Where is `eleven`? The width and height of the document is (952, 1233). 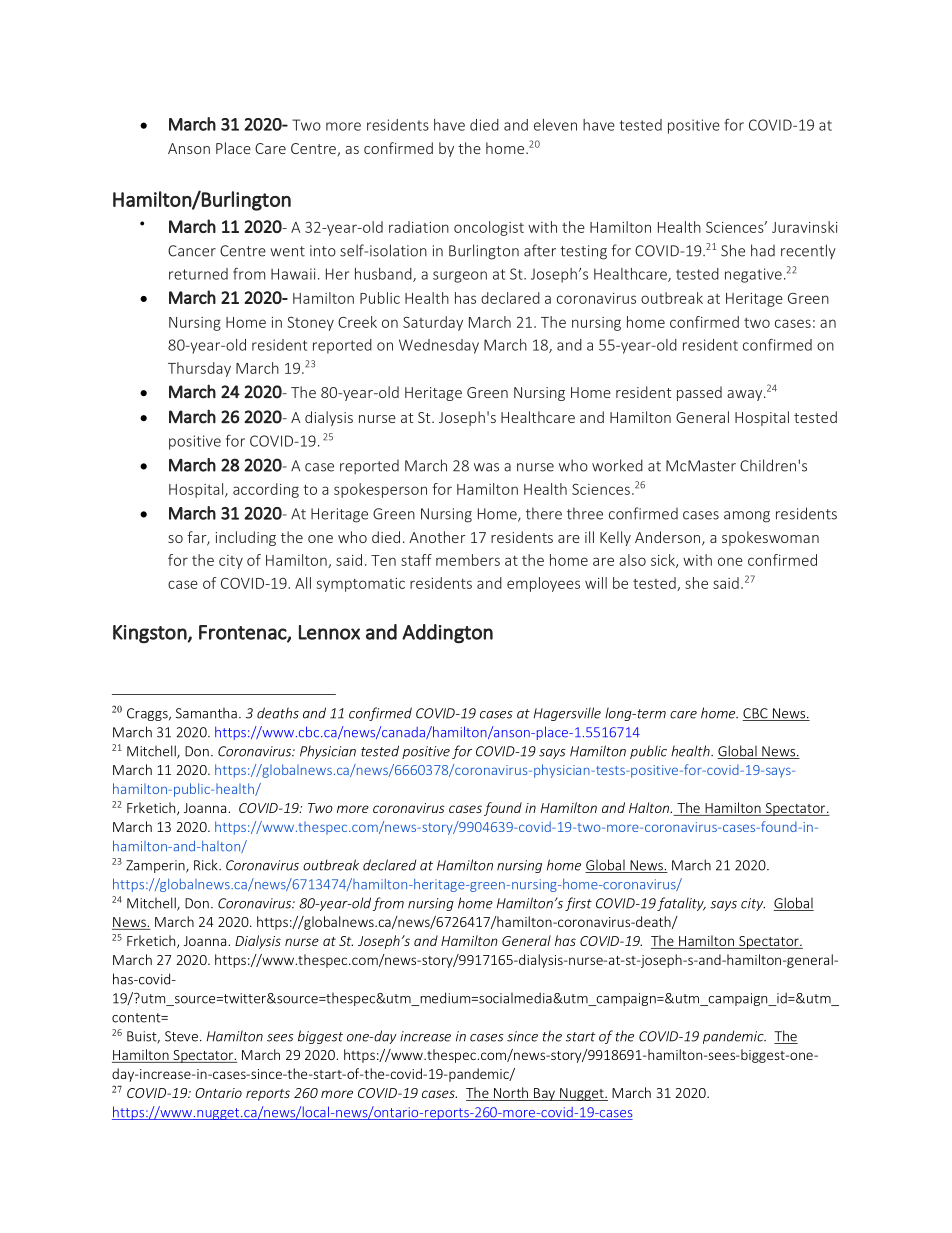
eleven is located at coordinates (555, 125).
